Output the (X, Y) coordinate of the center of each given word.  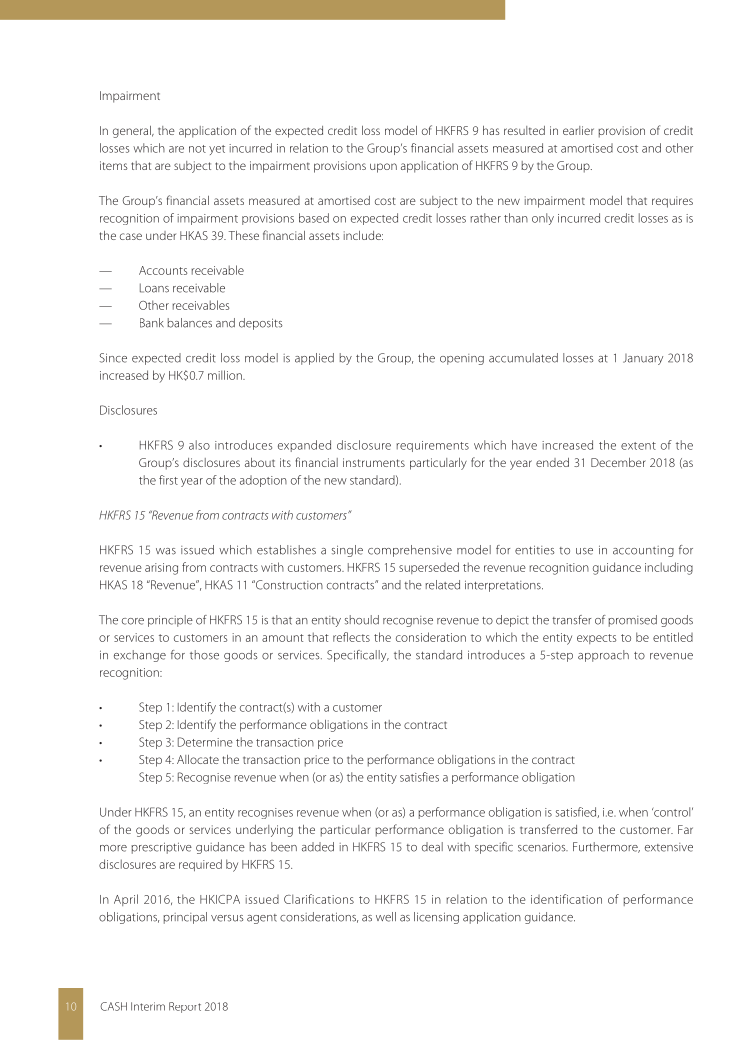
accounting (643, 551)
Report (185, 1007)
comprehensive (410, 551)
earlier (578, 130)
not (197, 149)
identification (566, 899)
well (386, 917)
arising (161, 569)
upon (383, 168)
